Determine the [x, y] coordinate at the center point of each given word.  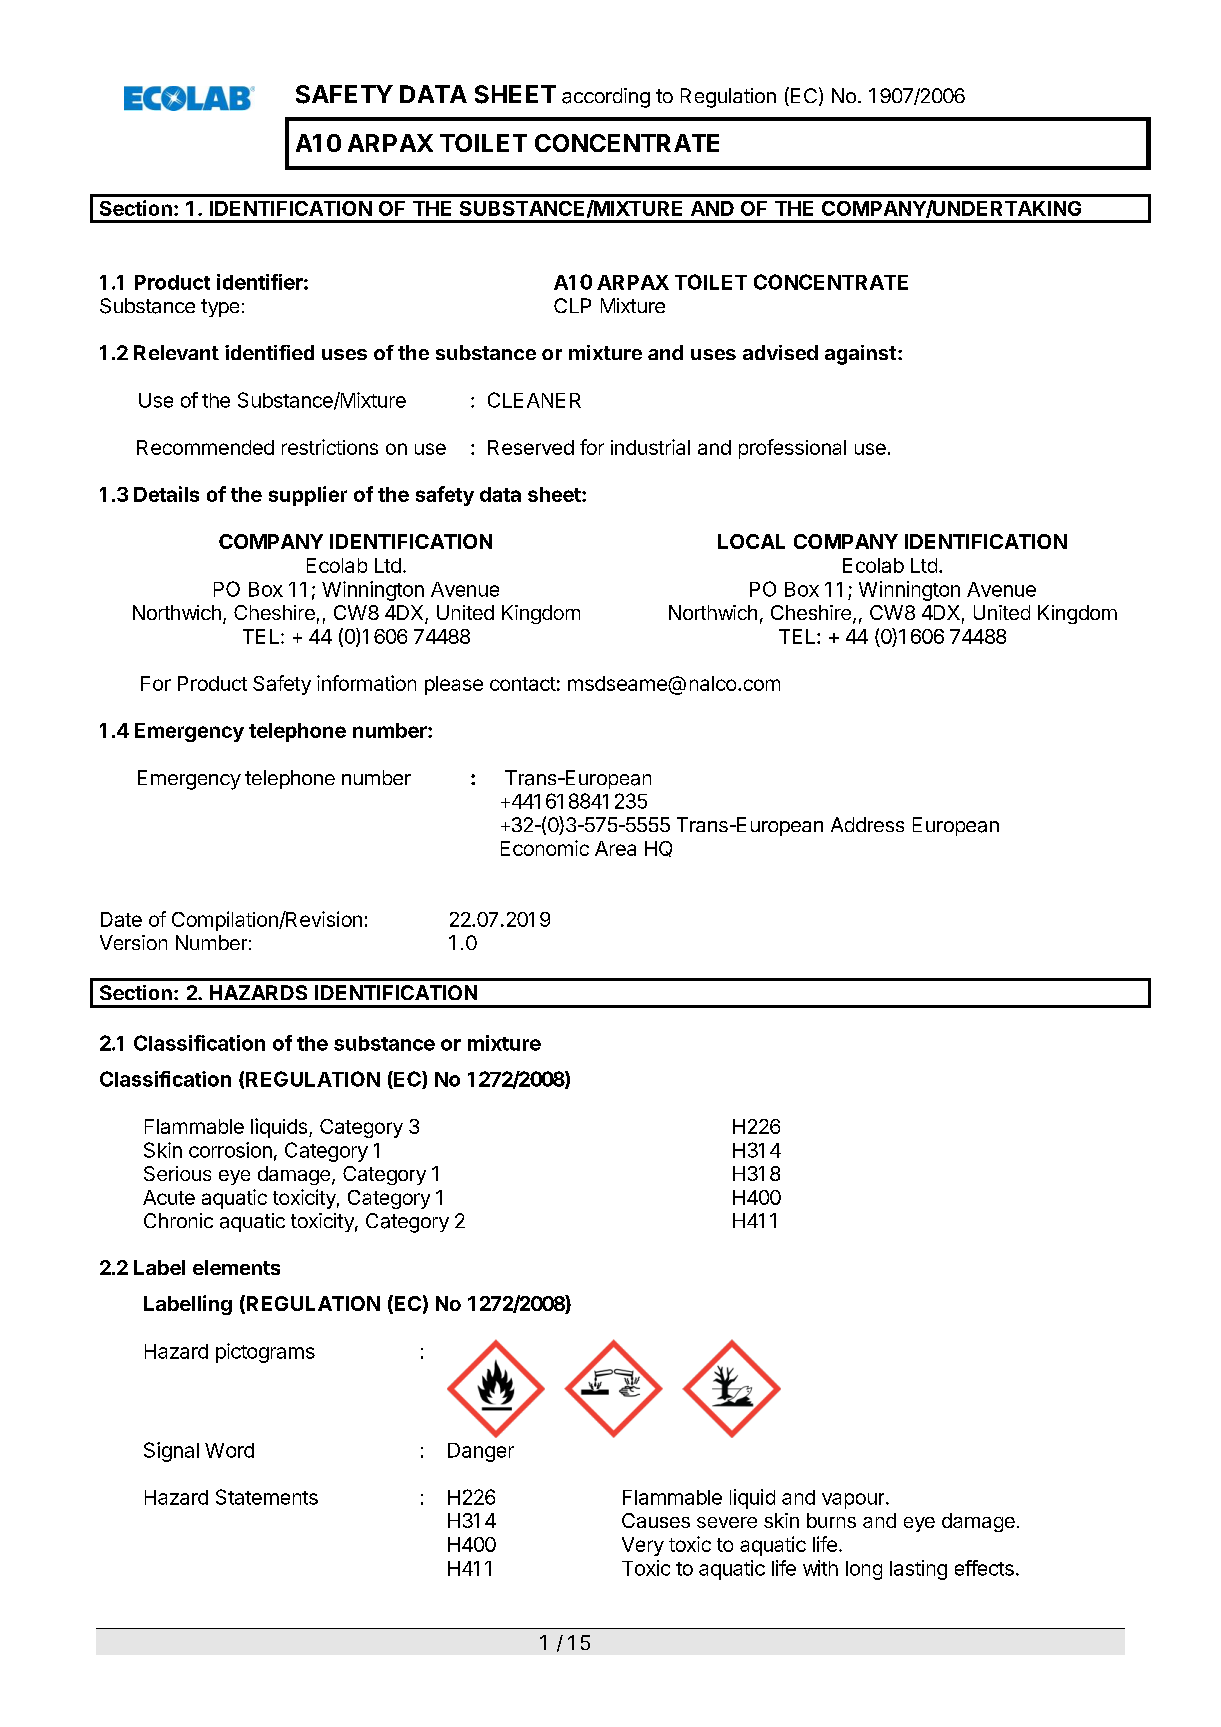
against [860, 355]
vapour [854, 1501]
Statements [267, 1497]
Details [166, 494]
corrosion [230, 1150]
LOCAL [751, 541]
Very [643, 1546]
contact [523, 684]
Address [867, 824]
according [606, 98]
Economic [545, 848]
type [220, 308]
